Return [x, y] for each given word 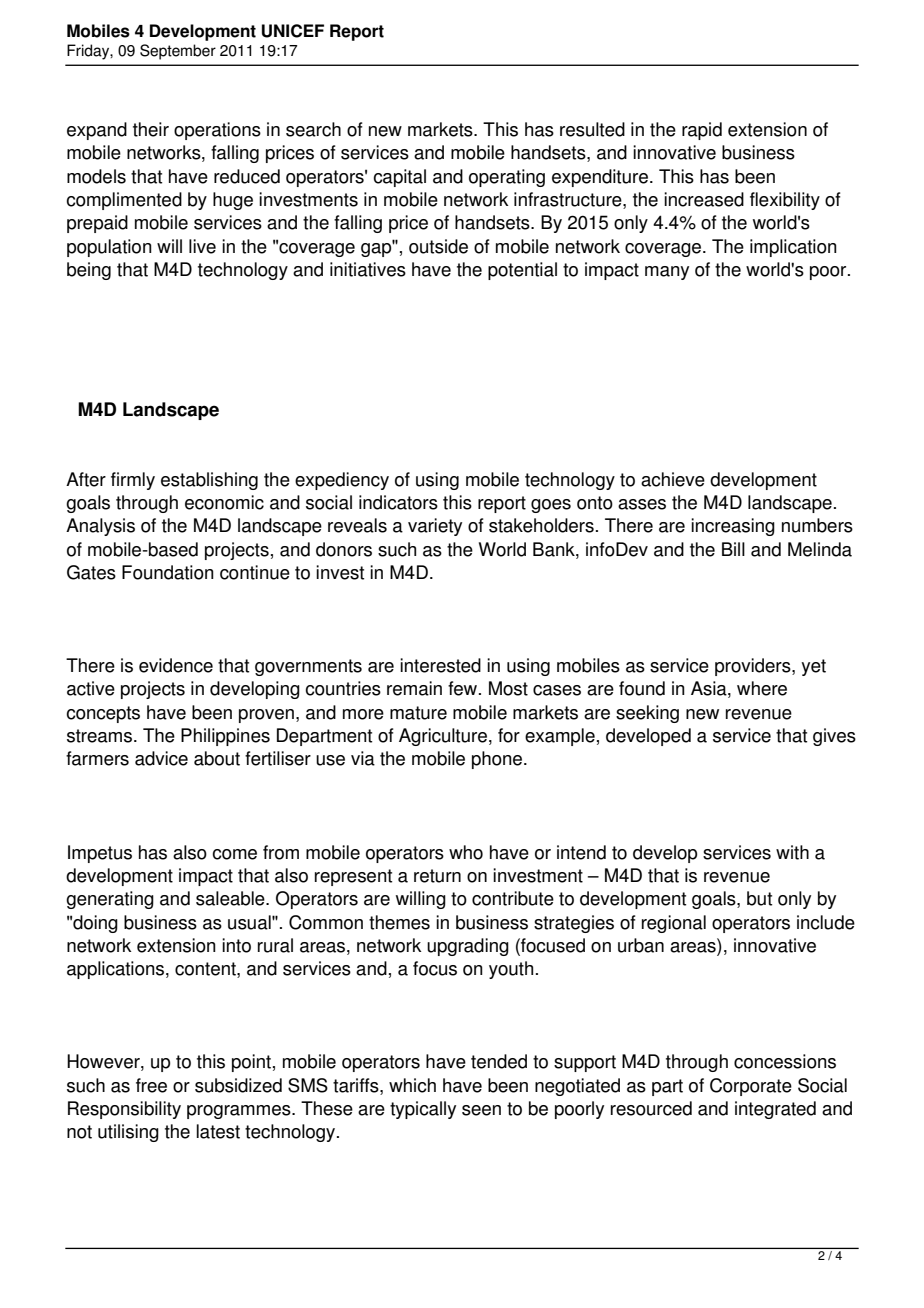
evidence [176, 665]
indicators [398, 502]
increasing [733, 527]
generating [110, 900]
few [464, 688]
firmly [133, 481]
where [762, 688]
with [792, 852]
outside [438, 246]
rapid [702, 131]
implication [793, 248]
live [202, 246]
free [151, 1085]
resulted [592, 129]
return [437, 876]
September [178, 52]
